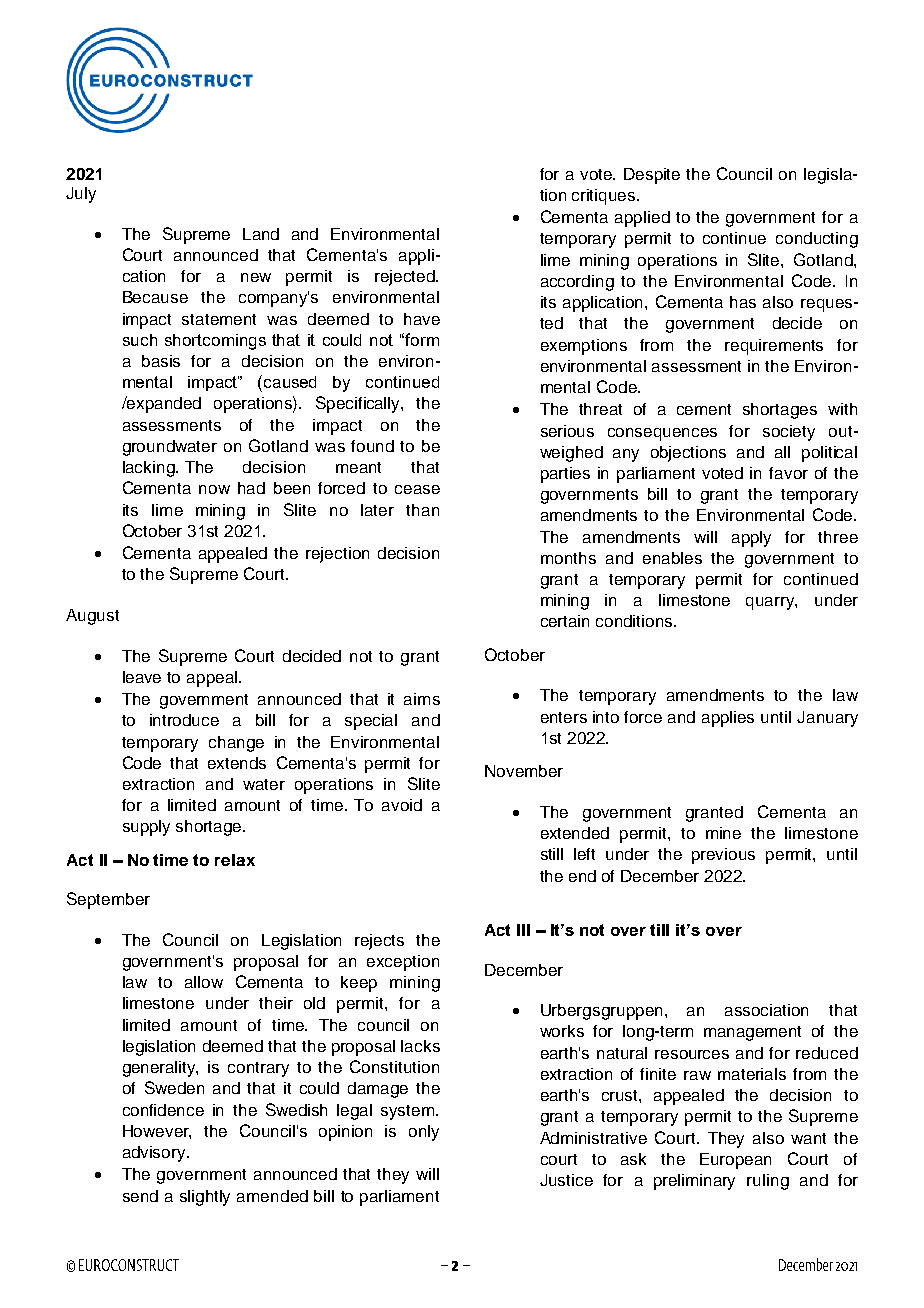 The width and height of the screenshot is (924, 1308). I want to click on III, so click(523, 930).
